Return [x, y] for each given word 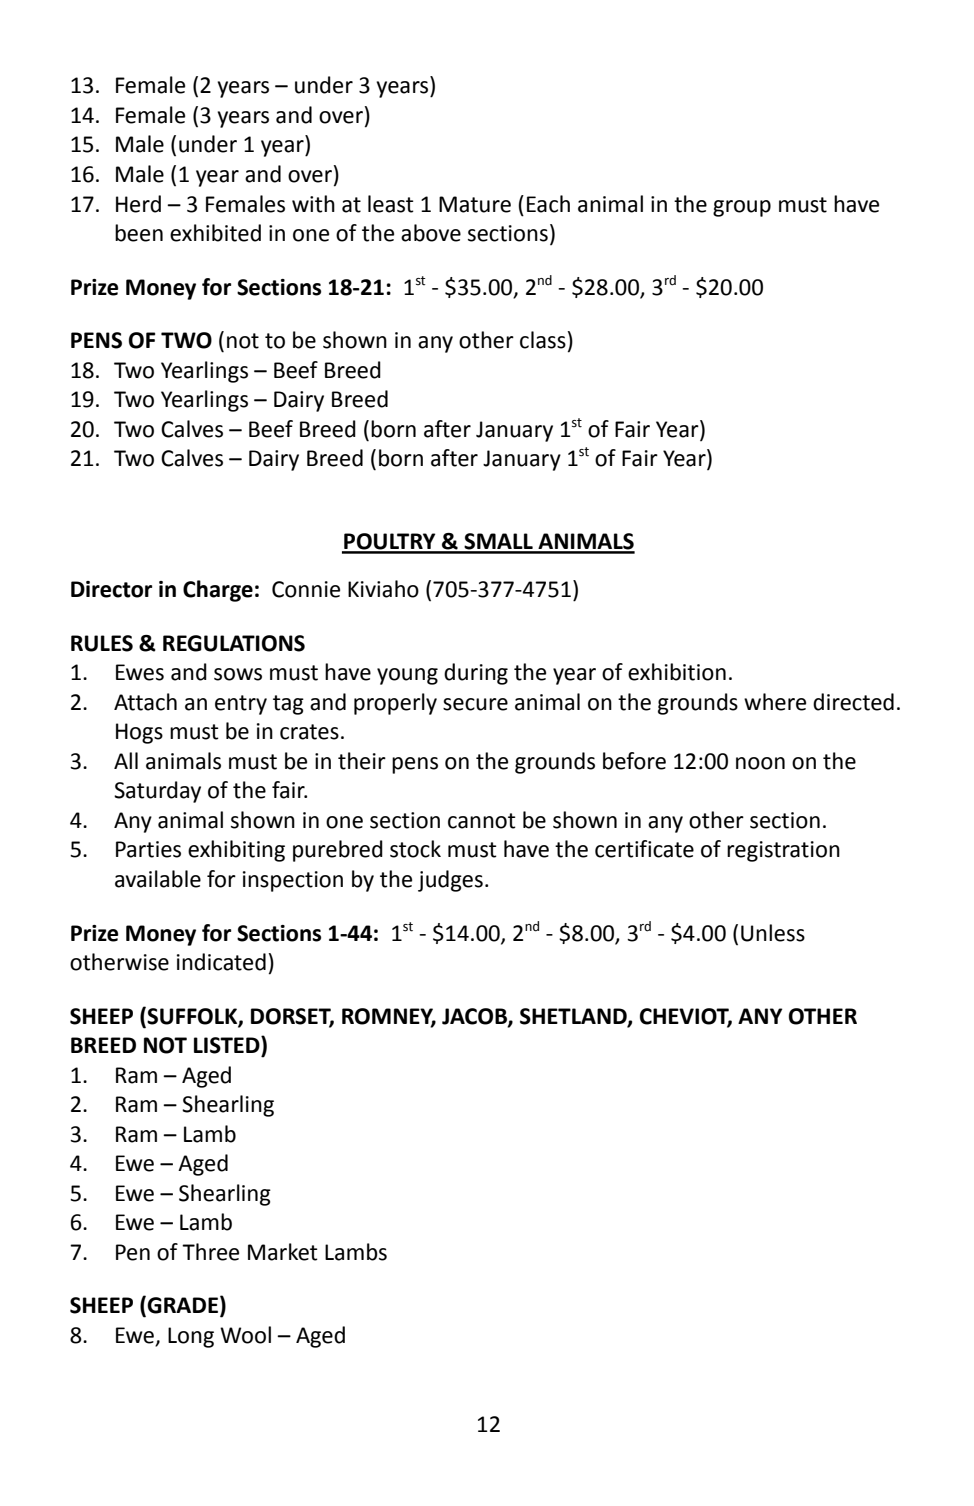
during [476, 674]
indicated [221, 962]
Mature [475, 204]
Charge [218, 591]
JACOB [475, 1017]
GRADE [182, 1305]
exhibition [677, 672]
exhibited [215, 233]
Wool [245, 1335]
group [742, 208]
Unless [773, 933]
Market [283, 1252]
